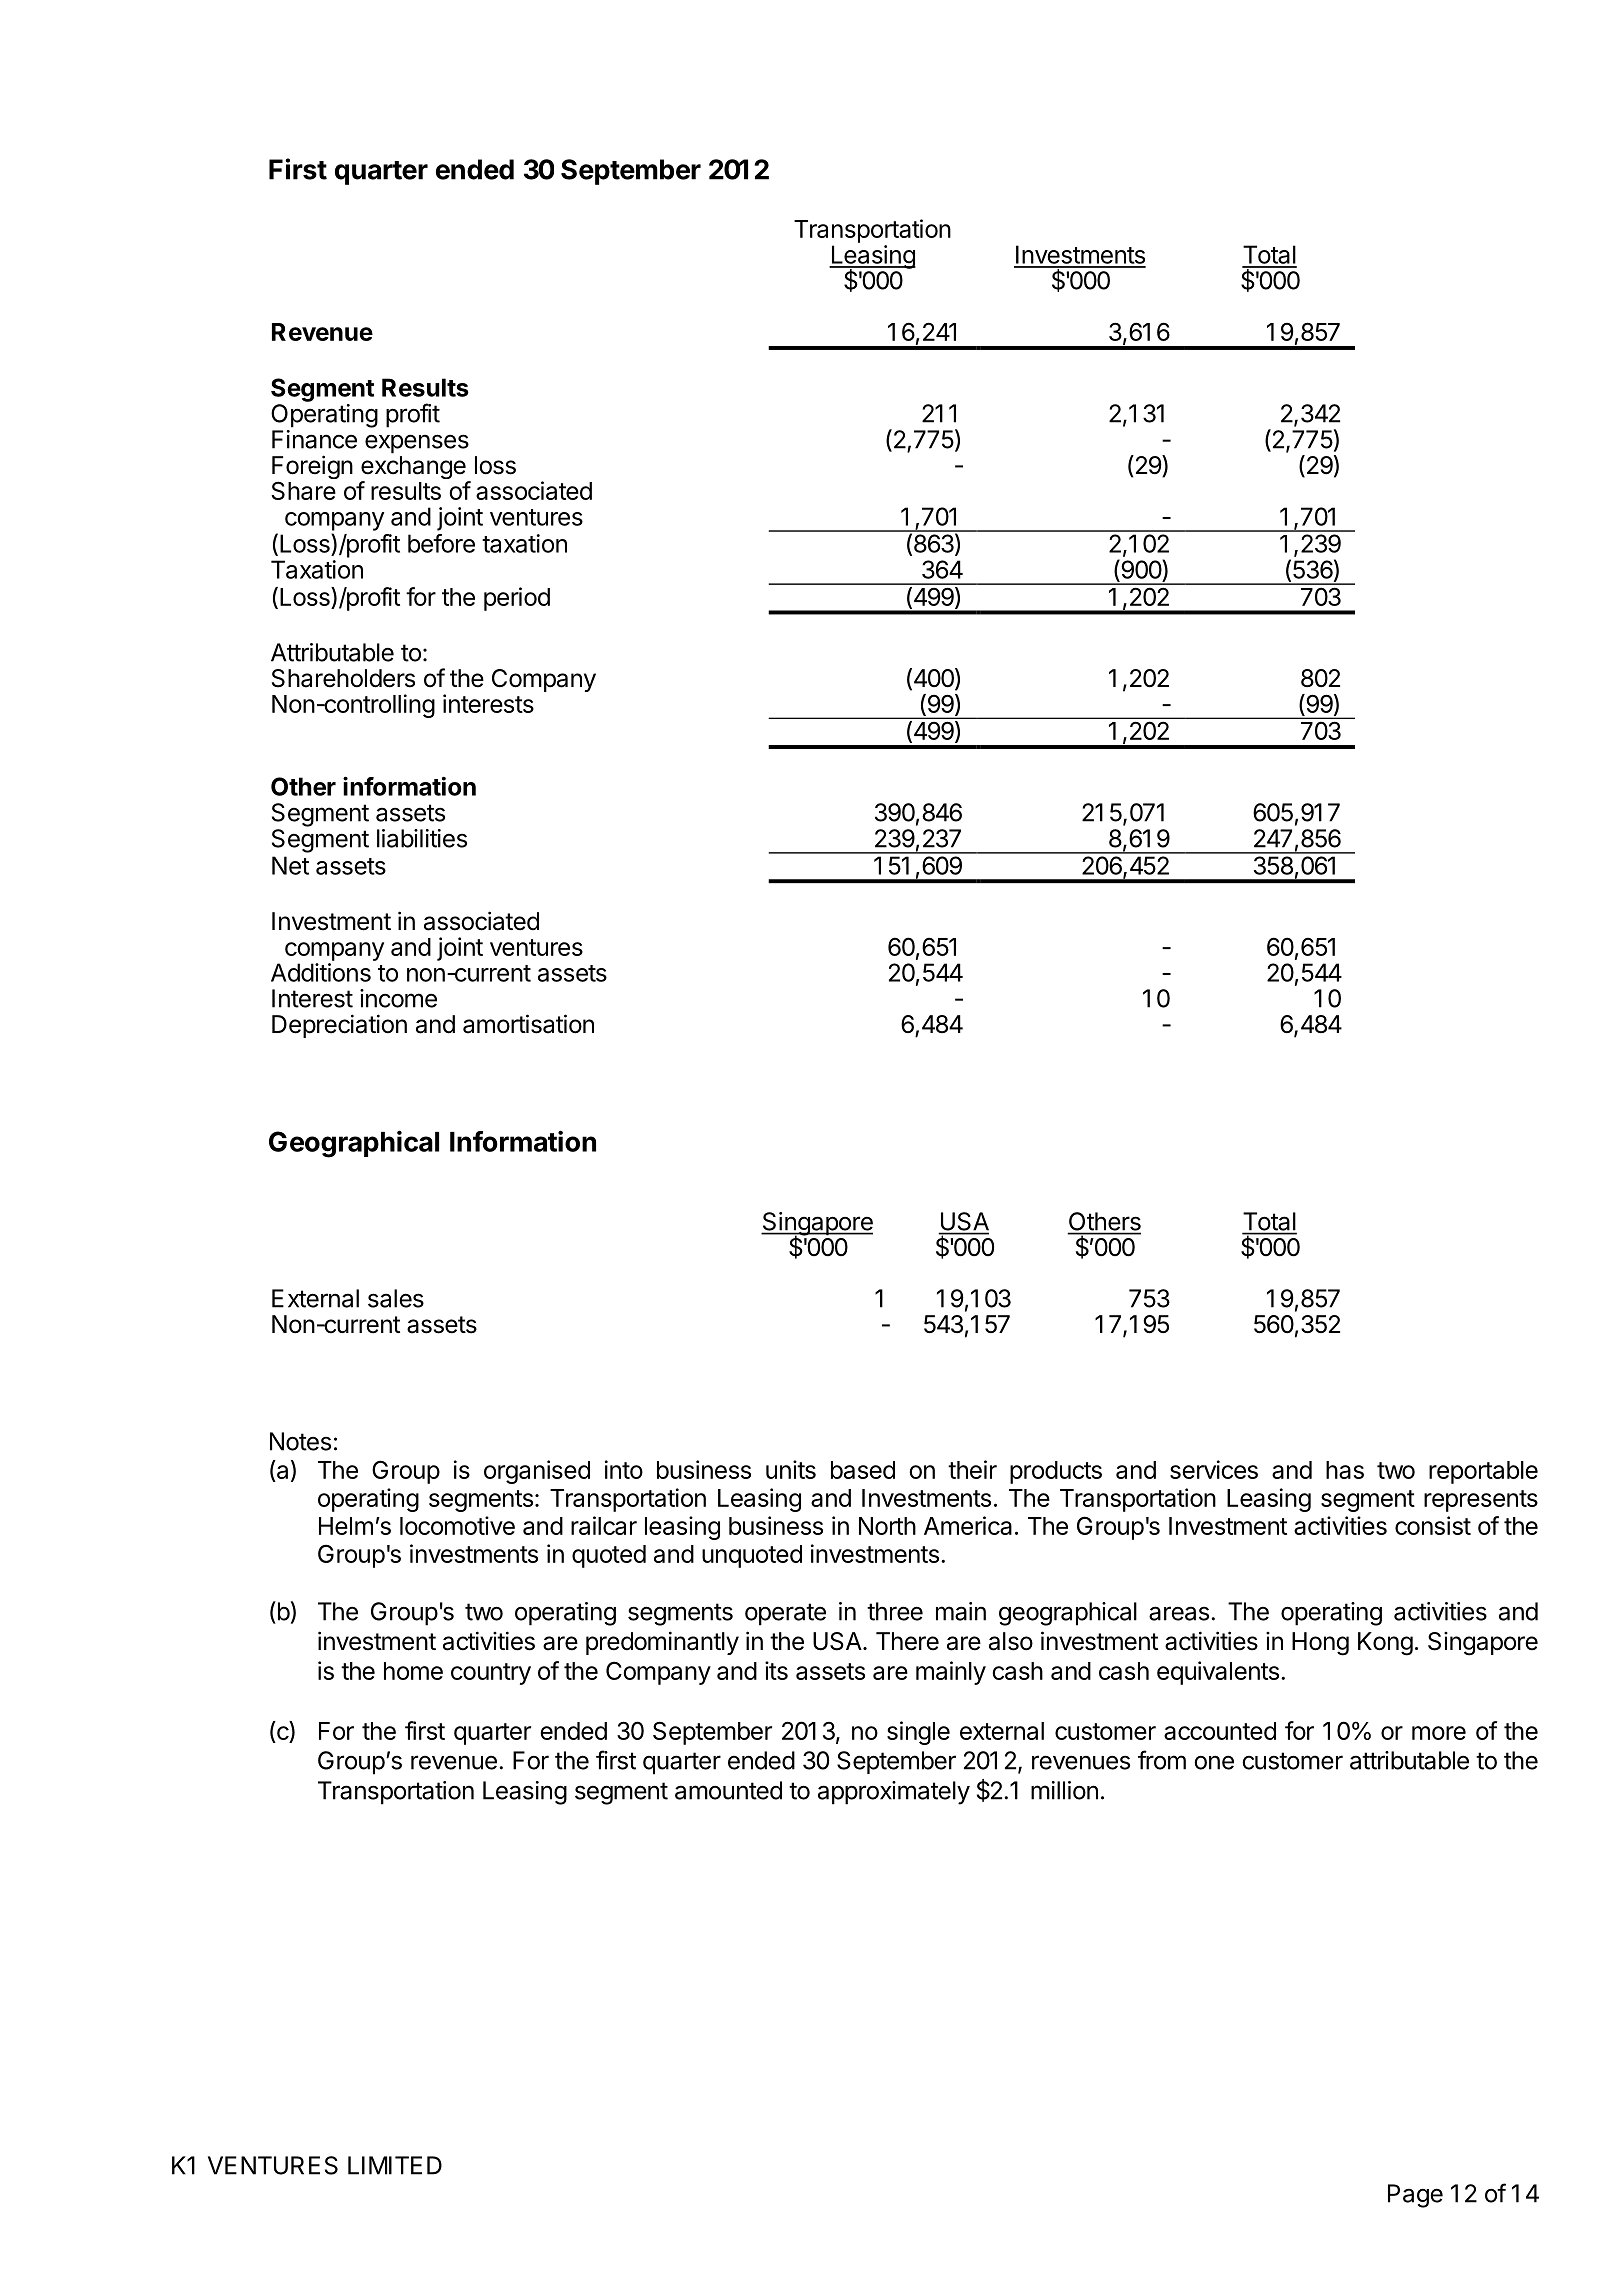  What do you see at coordinates (414, 469) in the document?
I see `exchange` at bounding box center [414, 469].
